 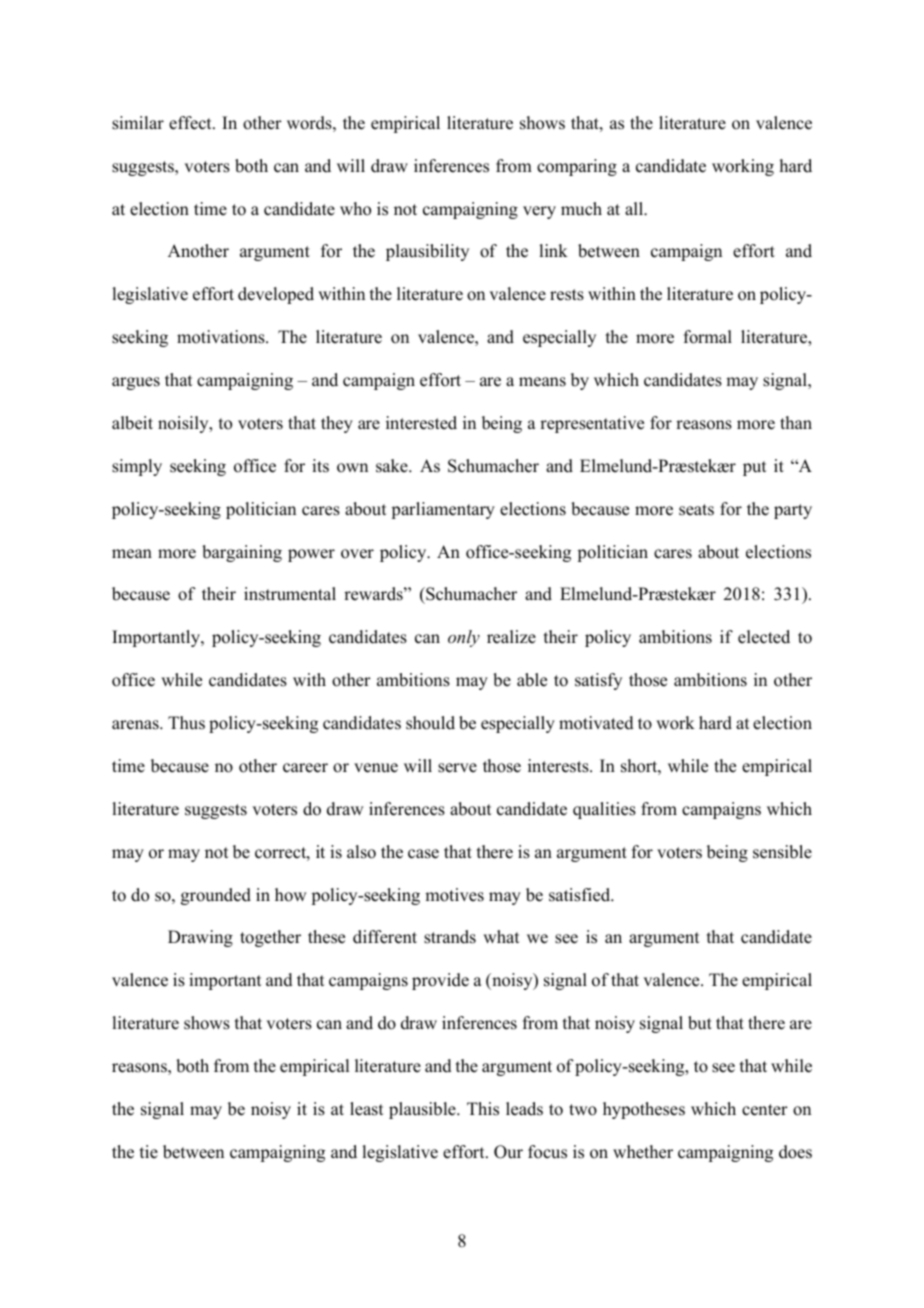 I want to click on sensible, so click(x=782, y=852).
